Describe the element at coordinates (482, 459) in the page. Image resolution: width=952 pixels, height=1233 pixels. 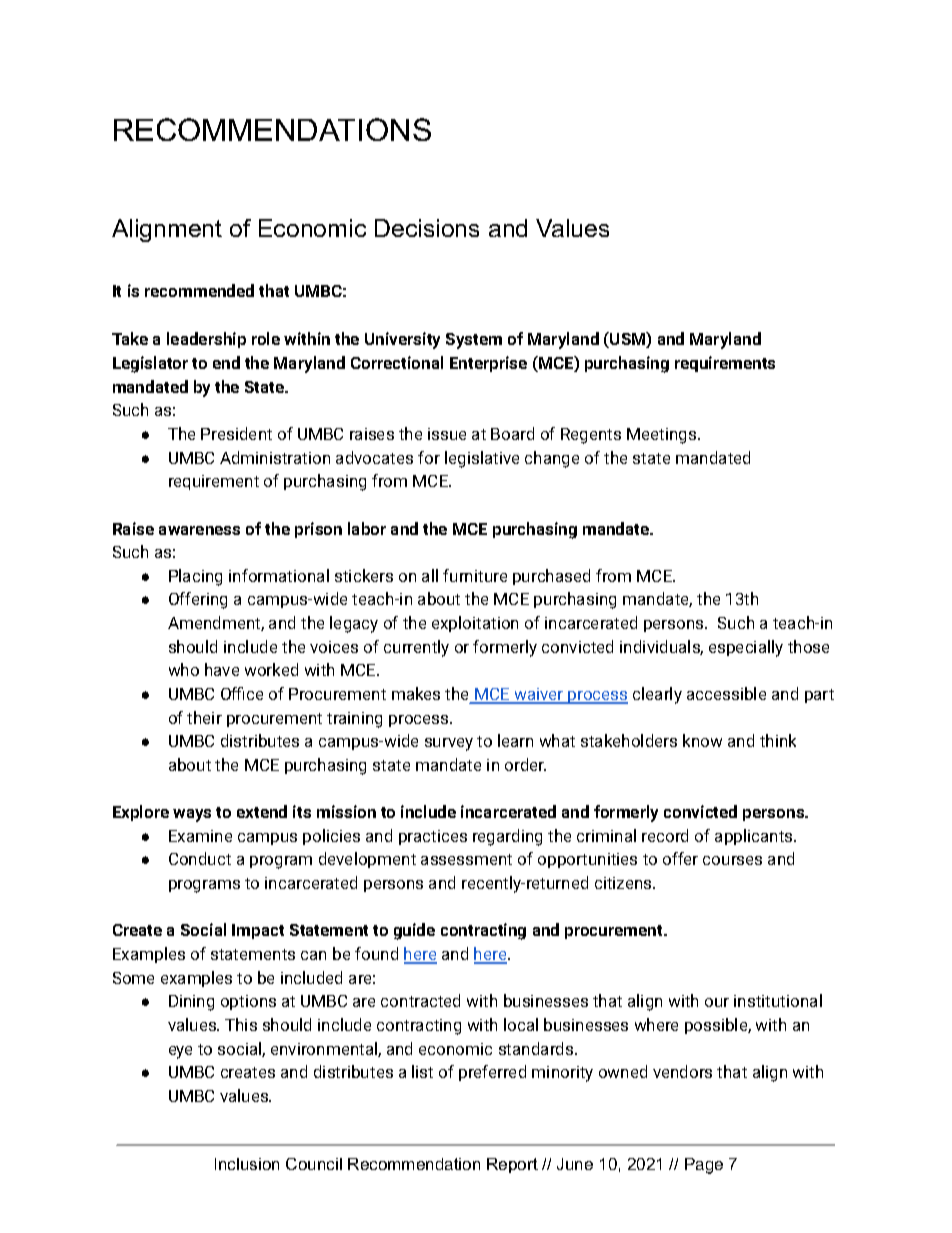
I see `legislative` at that location.
